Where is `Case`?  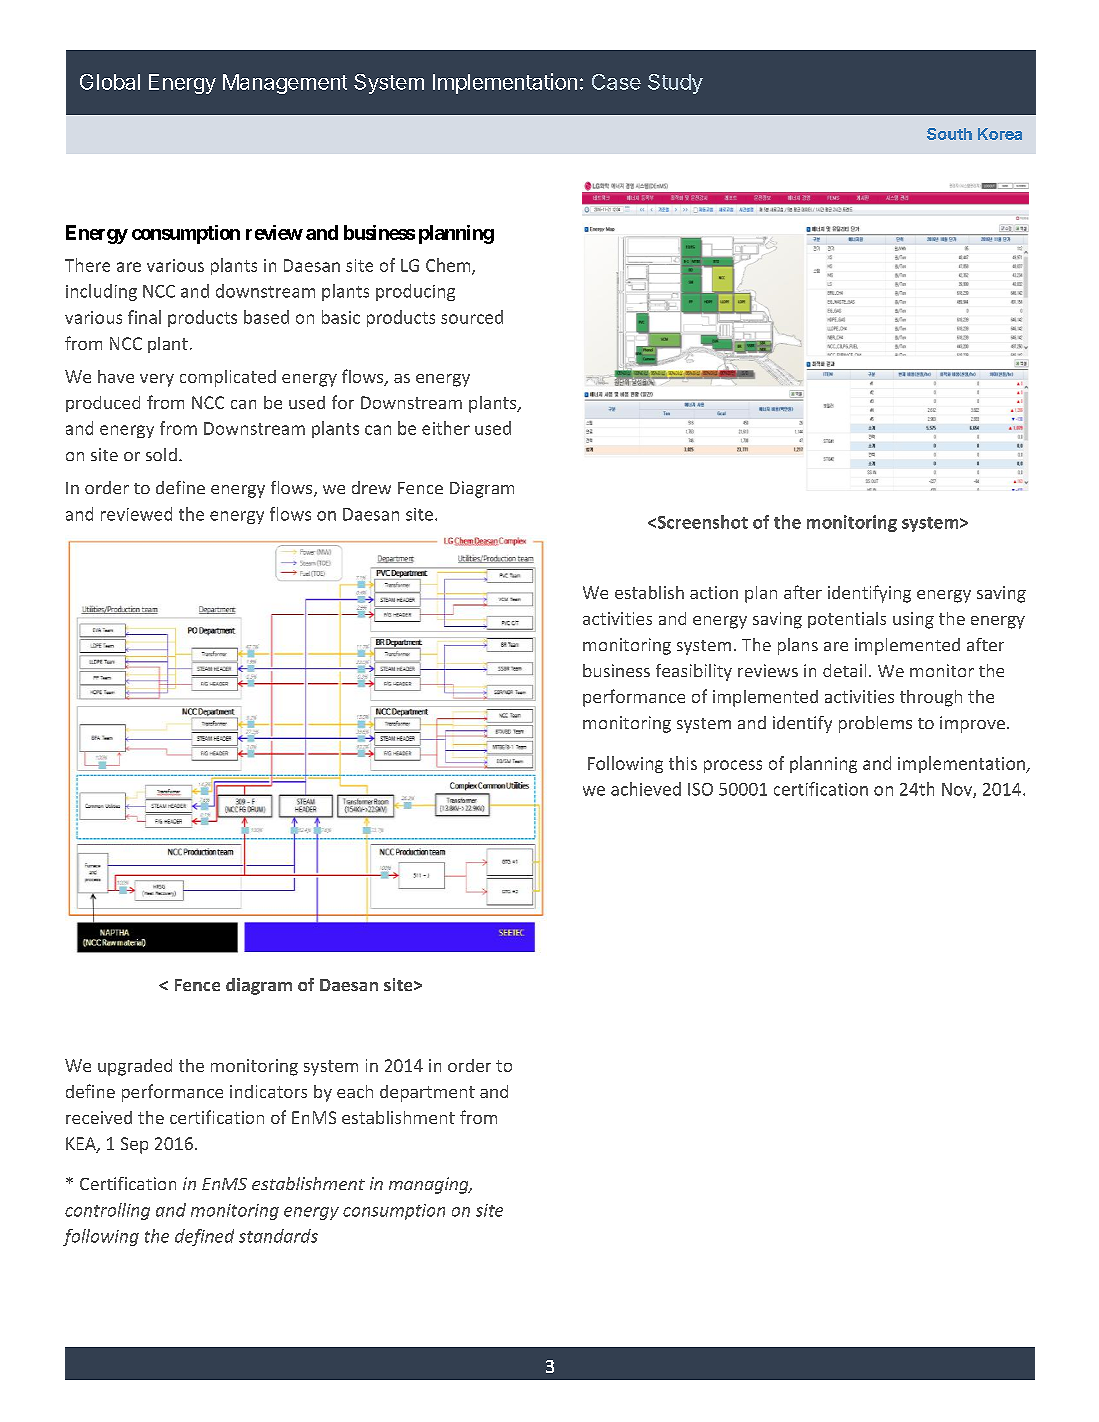
Case is located at coordinates (616, 82).
